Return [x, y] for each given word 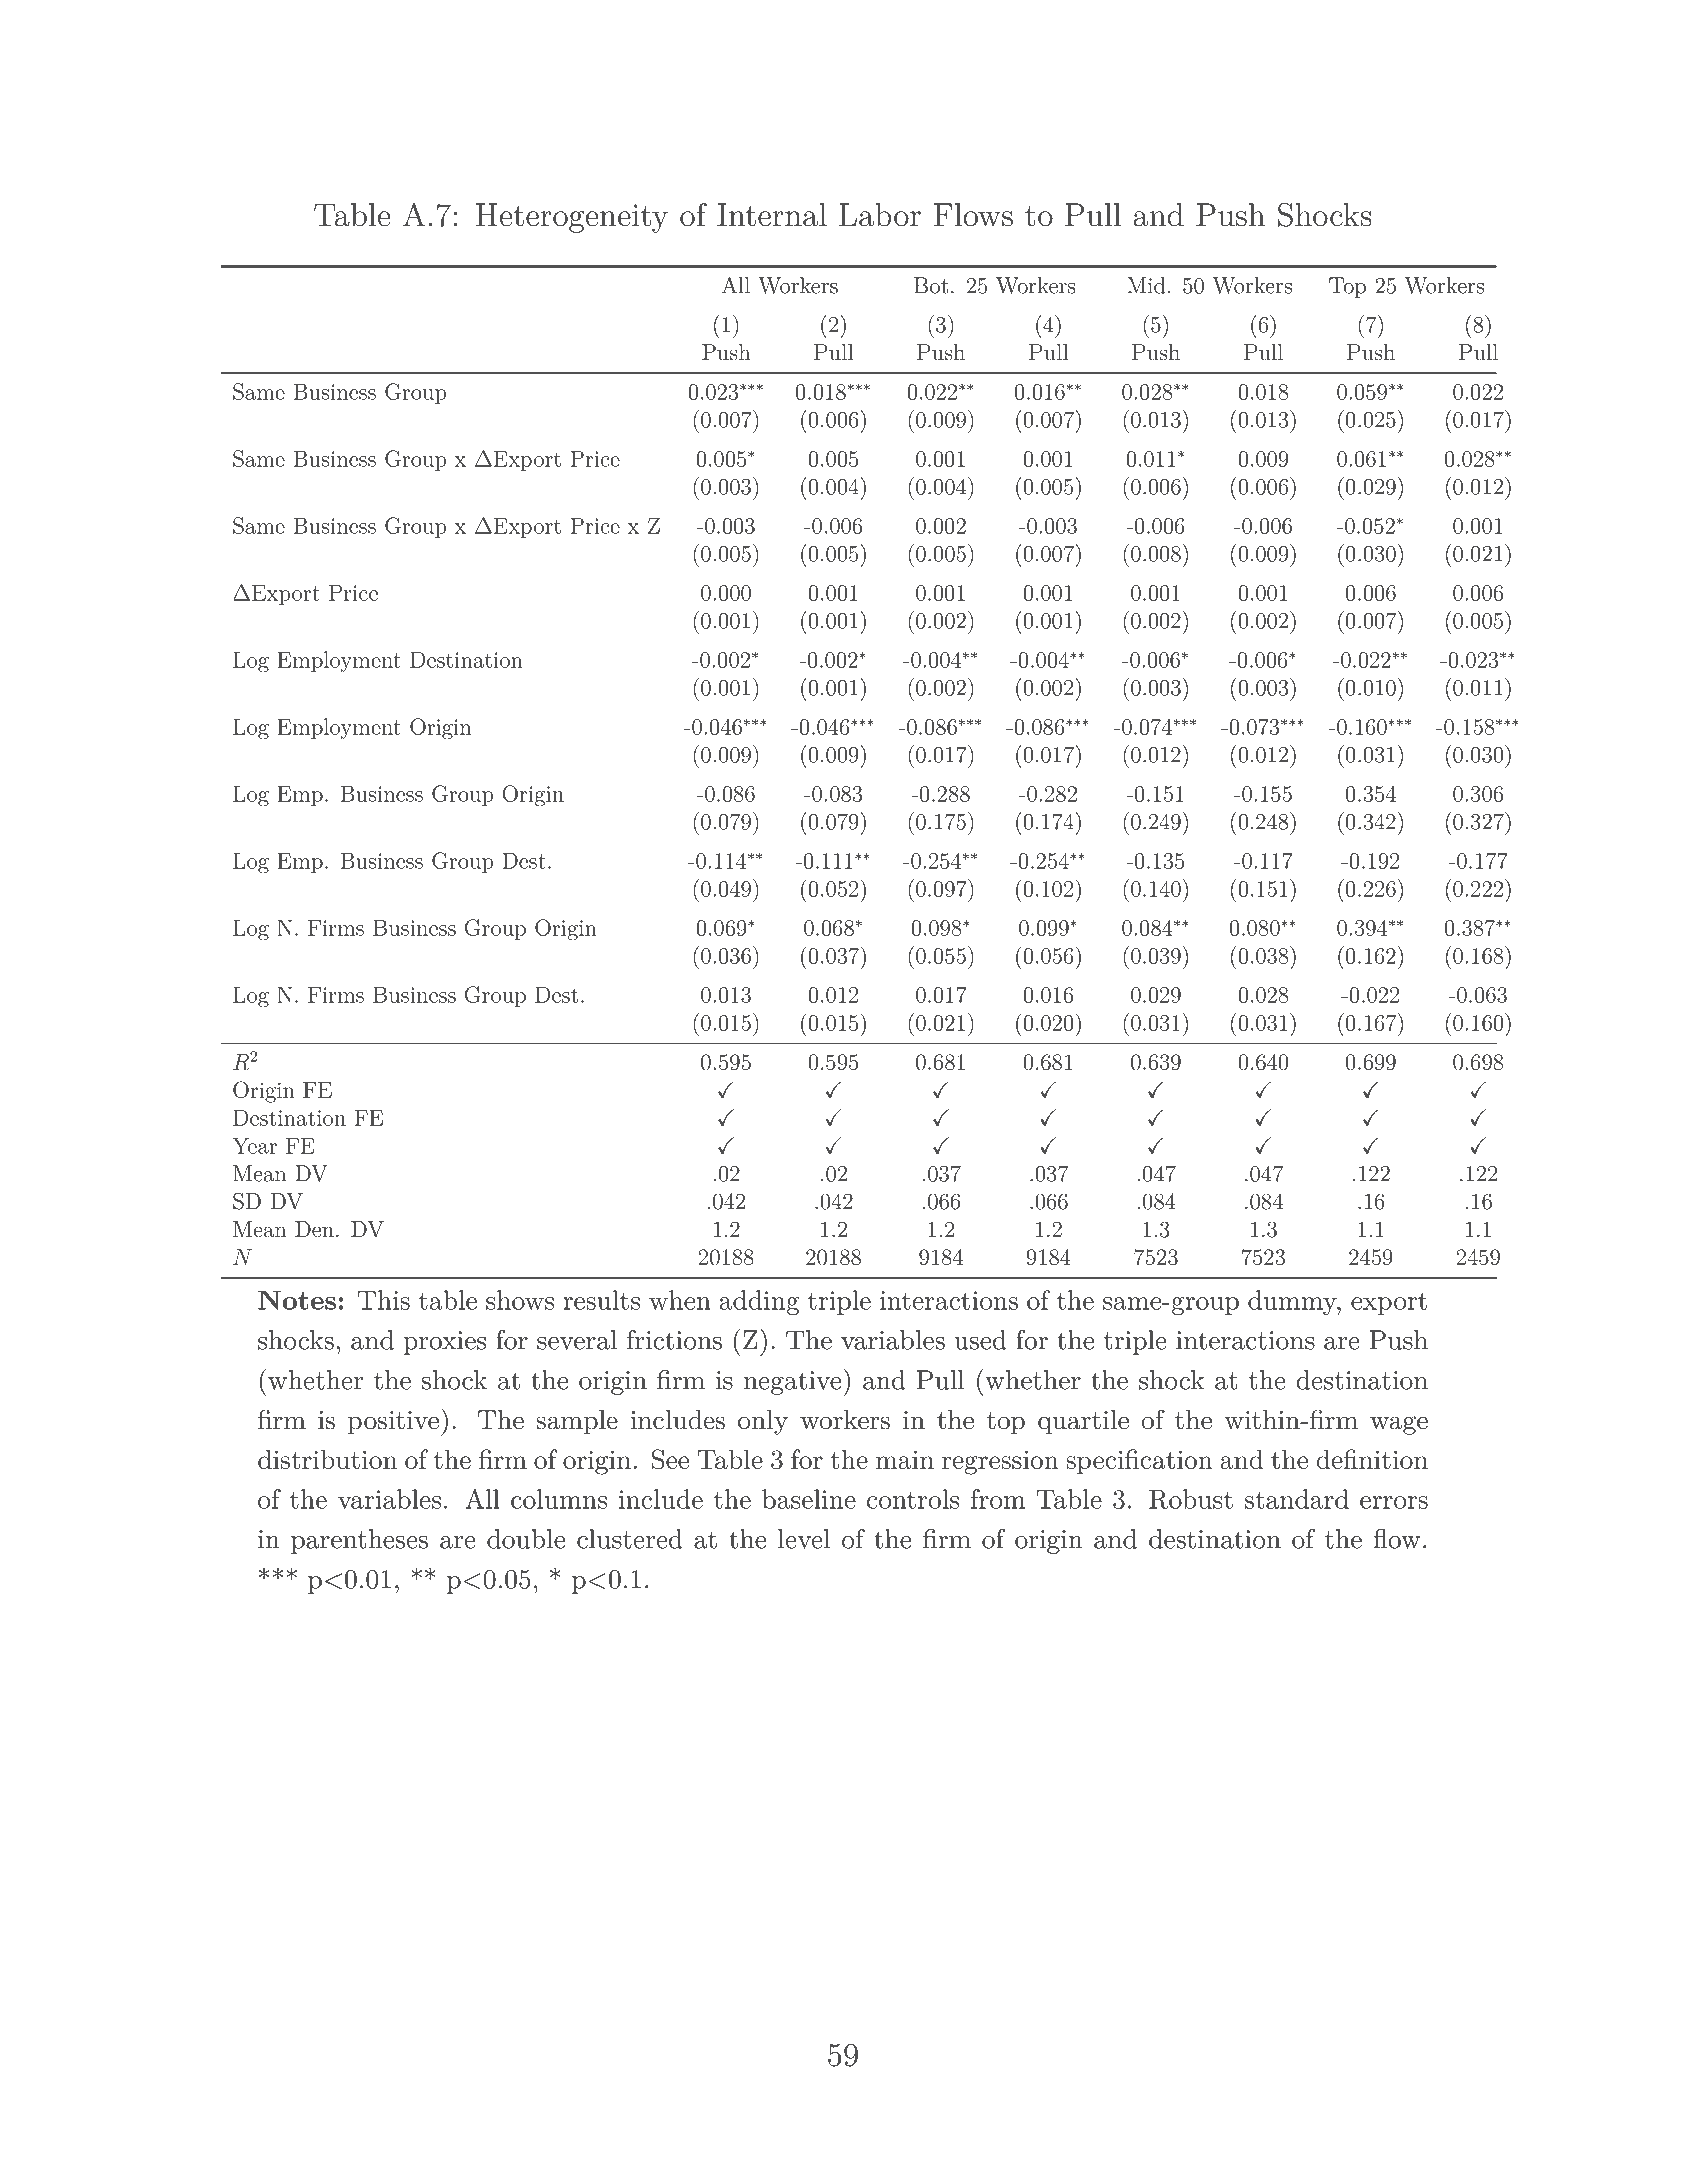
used [980, 1340]
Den [314, 1229]
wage [1399, 1425]
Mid [1146, 285]
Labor [880, 215]
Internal [772, 215]
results [601, 1300]
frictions [674, 1340]
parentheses [359, 1541]
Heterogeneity [572, 218]
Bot [931, 285]
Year [254, 1145]
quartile [1083, 1422]
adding [759, 1302]
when [680, 1300]
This [384, 1300]
